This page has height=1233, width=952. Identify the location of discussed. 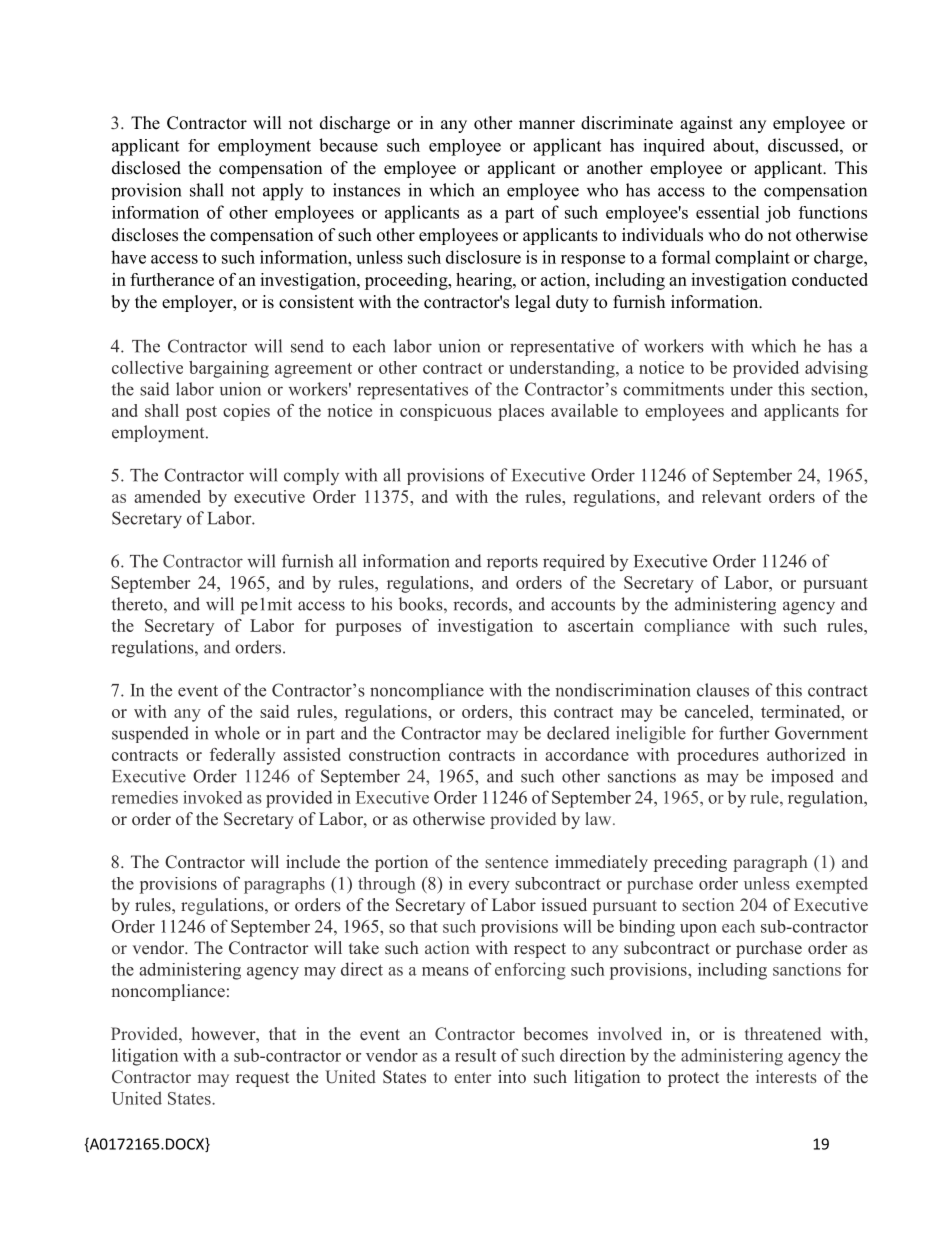
(804, 145).
